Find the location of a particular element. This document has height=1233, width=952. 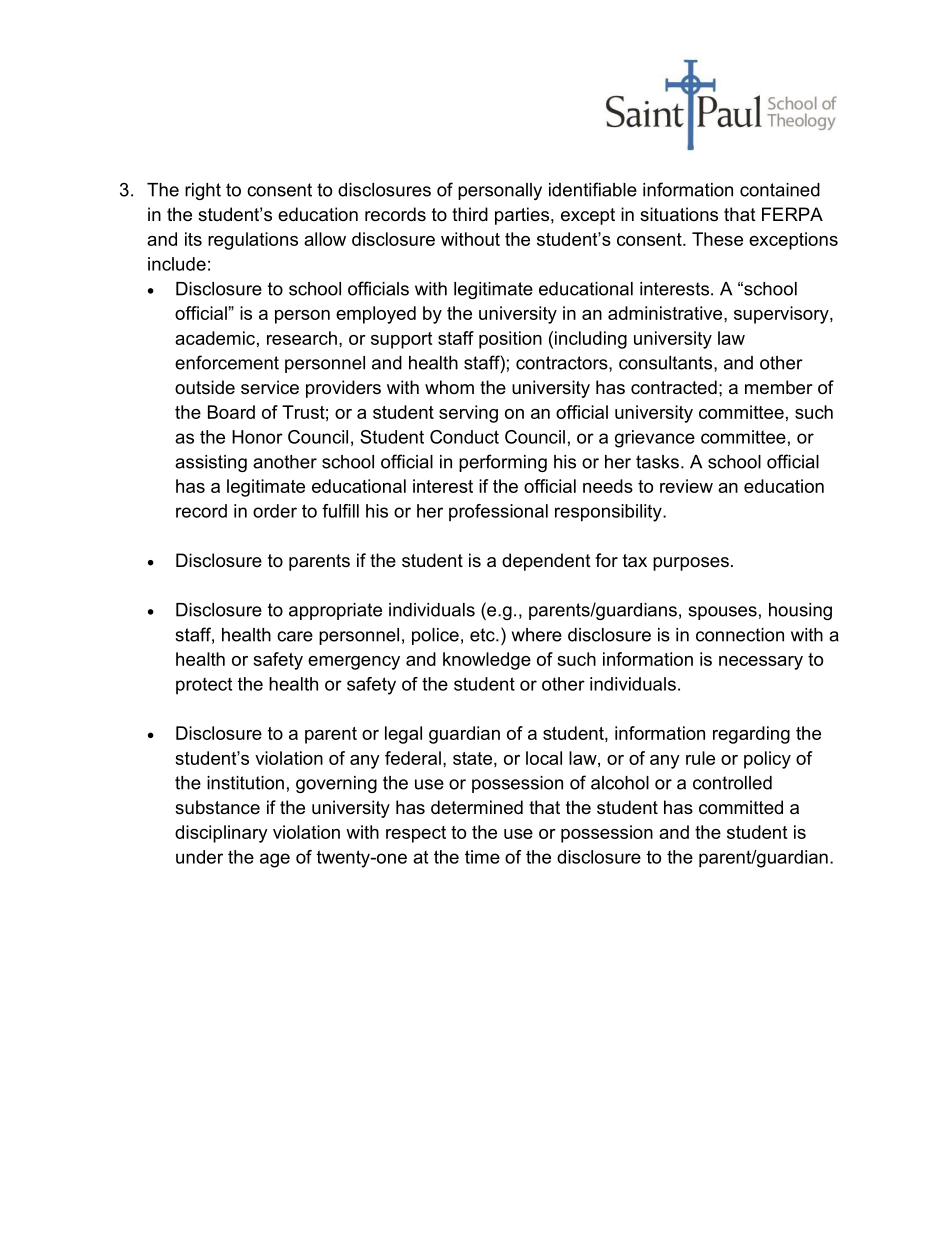

regulations is located at coordinates (253, 241).
